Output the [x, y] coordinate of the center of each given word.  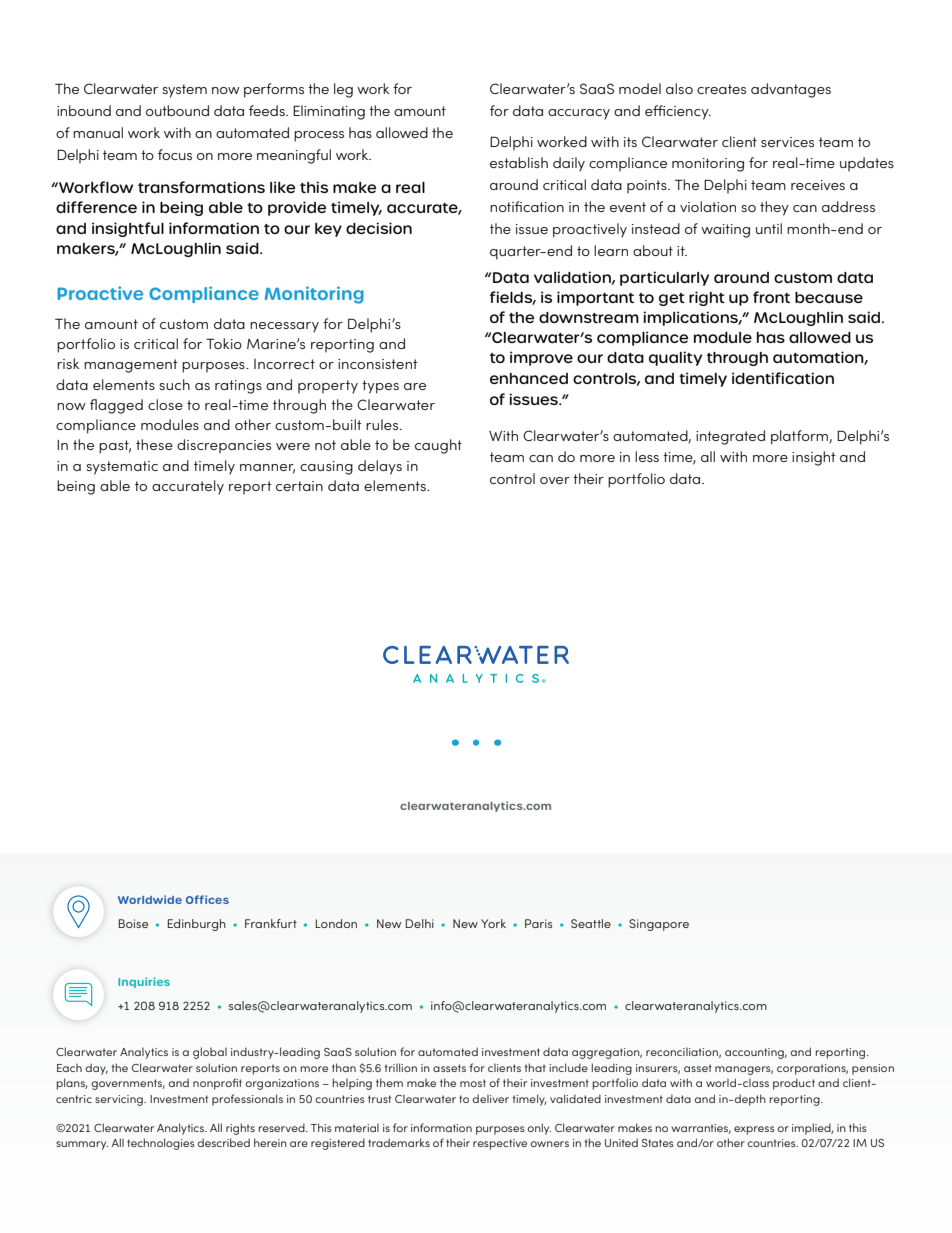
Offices [207, 899]
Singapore [659, 925]
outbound [177, 110]
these [154, 444]
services [787, 142]
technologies [161, 1144]
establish [519, 162]
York [493, 923]
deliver [491, 1098]
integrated [730, 437]
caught [438, 446]
